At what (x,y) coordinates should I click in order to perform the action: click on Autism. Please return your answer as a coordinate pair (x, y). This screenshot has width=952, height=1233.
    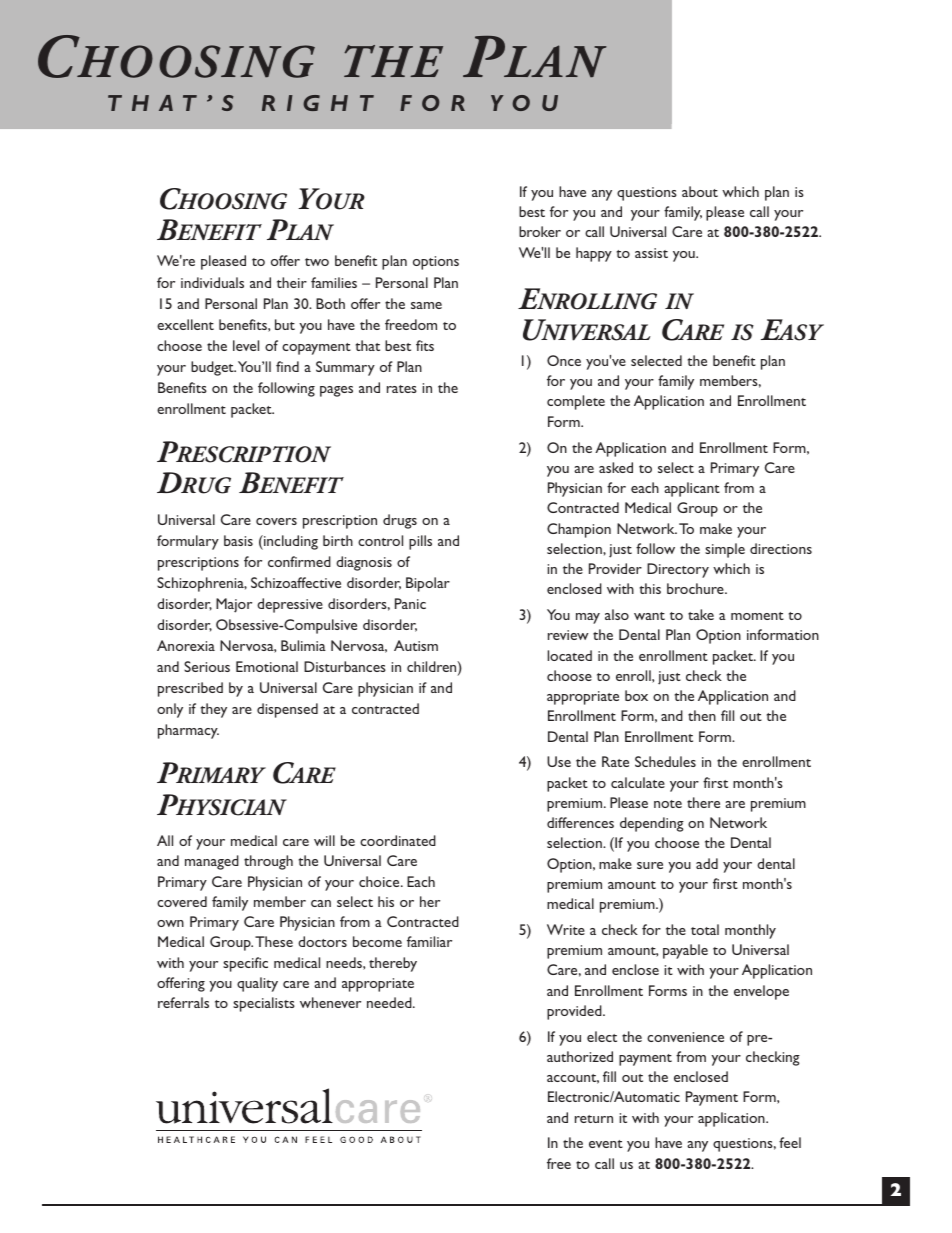
    Looking at the image, I should click on (416, 645).
